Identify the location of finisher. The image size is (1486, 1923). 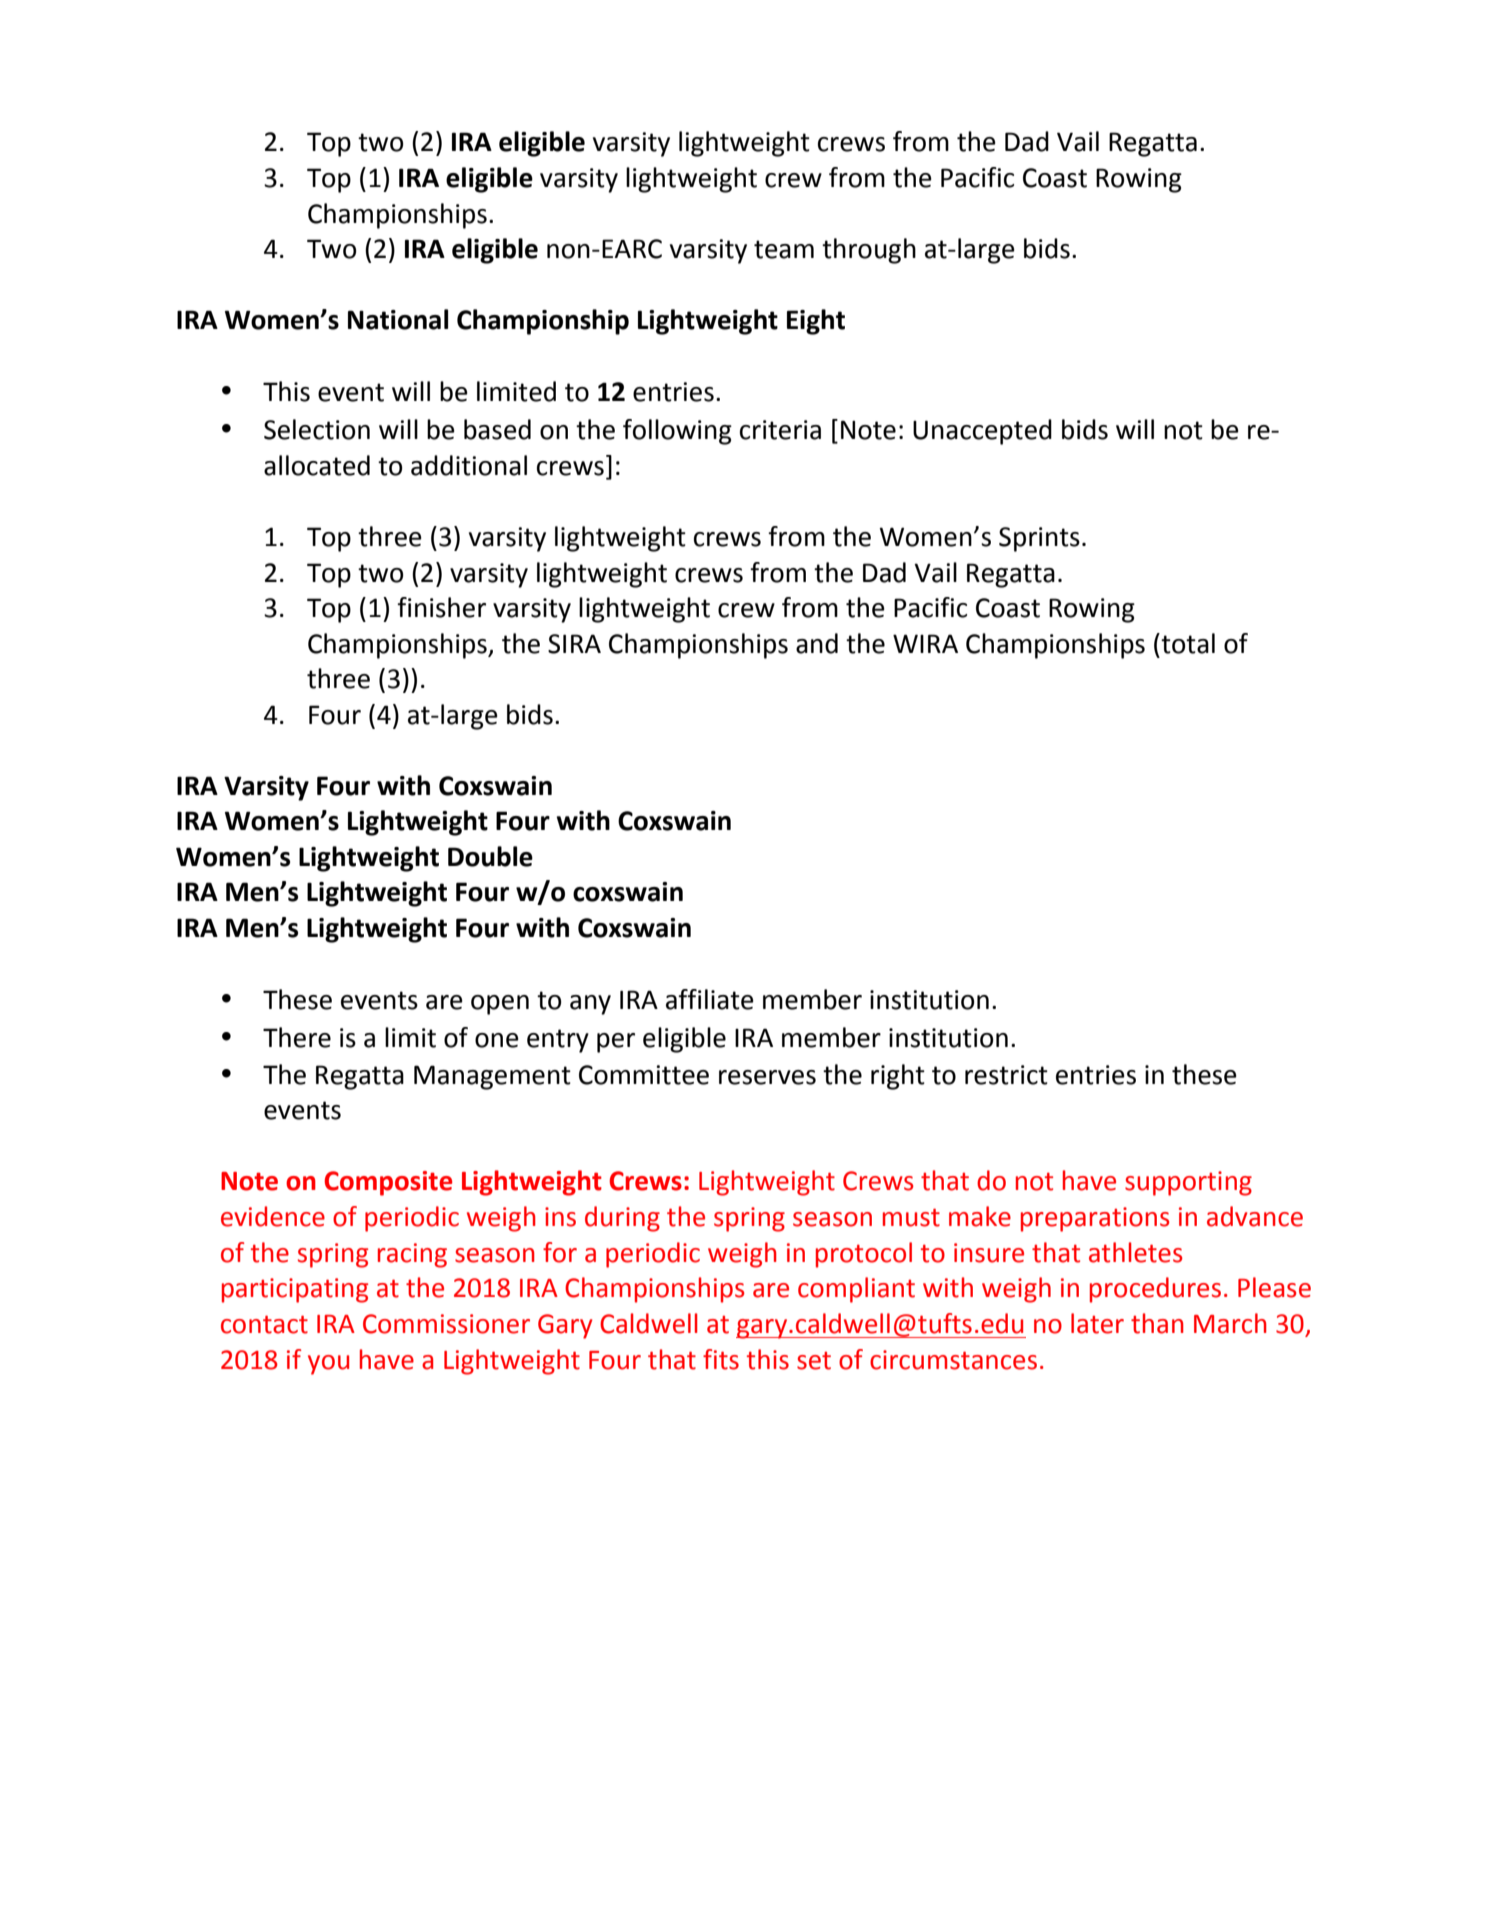
(441, 607).
